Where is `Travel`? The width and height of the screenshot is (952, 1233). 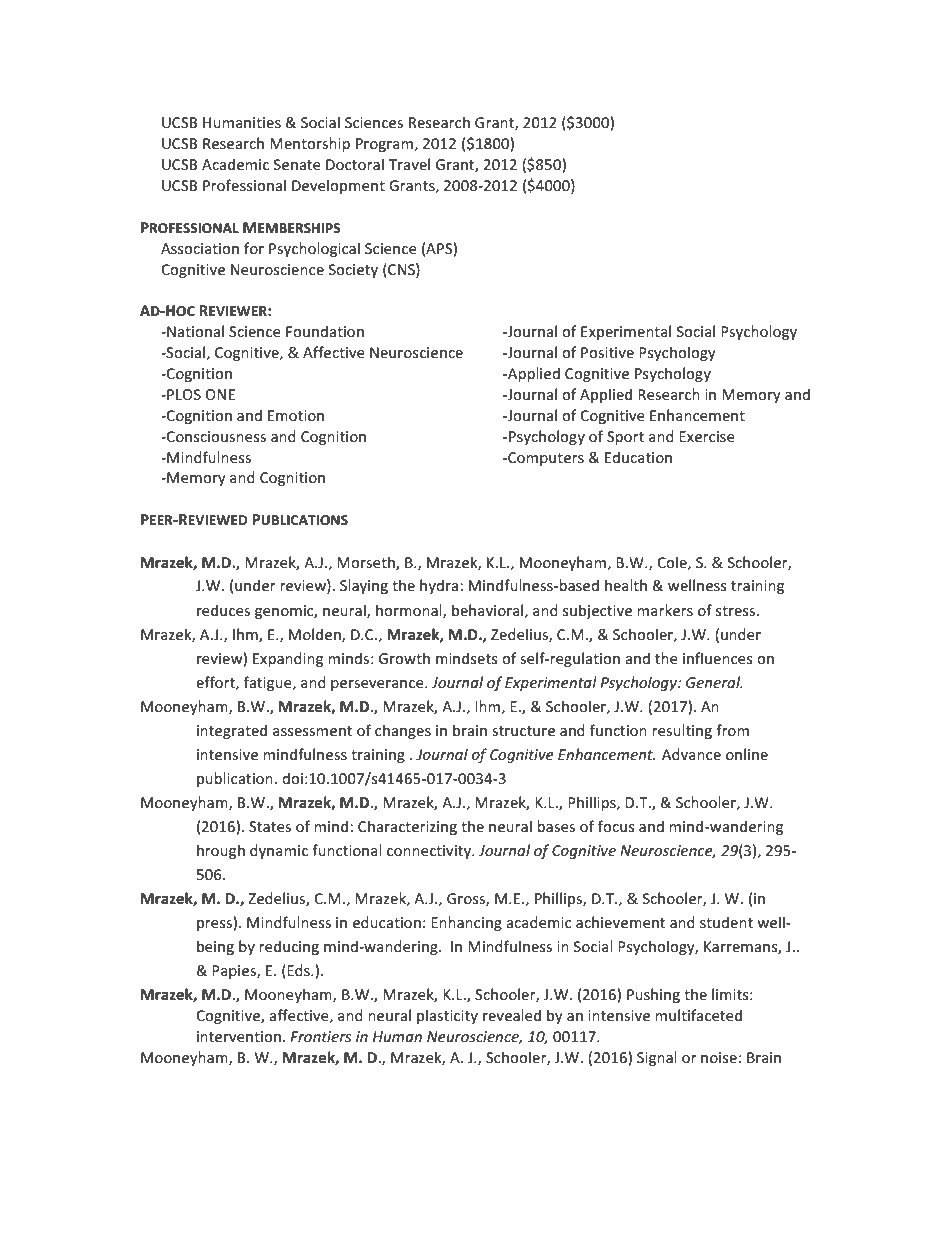
Travel is located at coordinates (409, 164).
